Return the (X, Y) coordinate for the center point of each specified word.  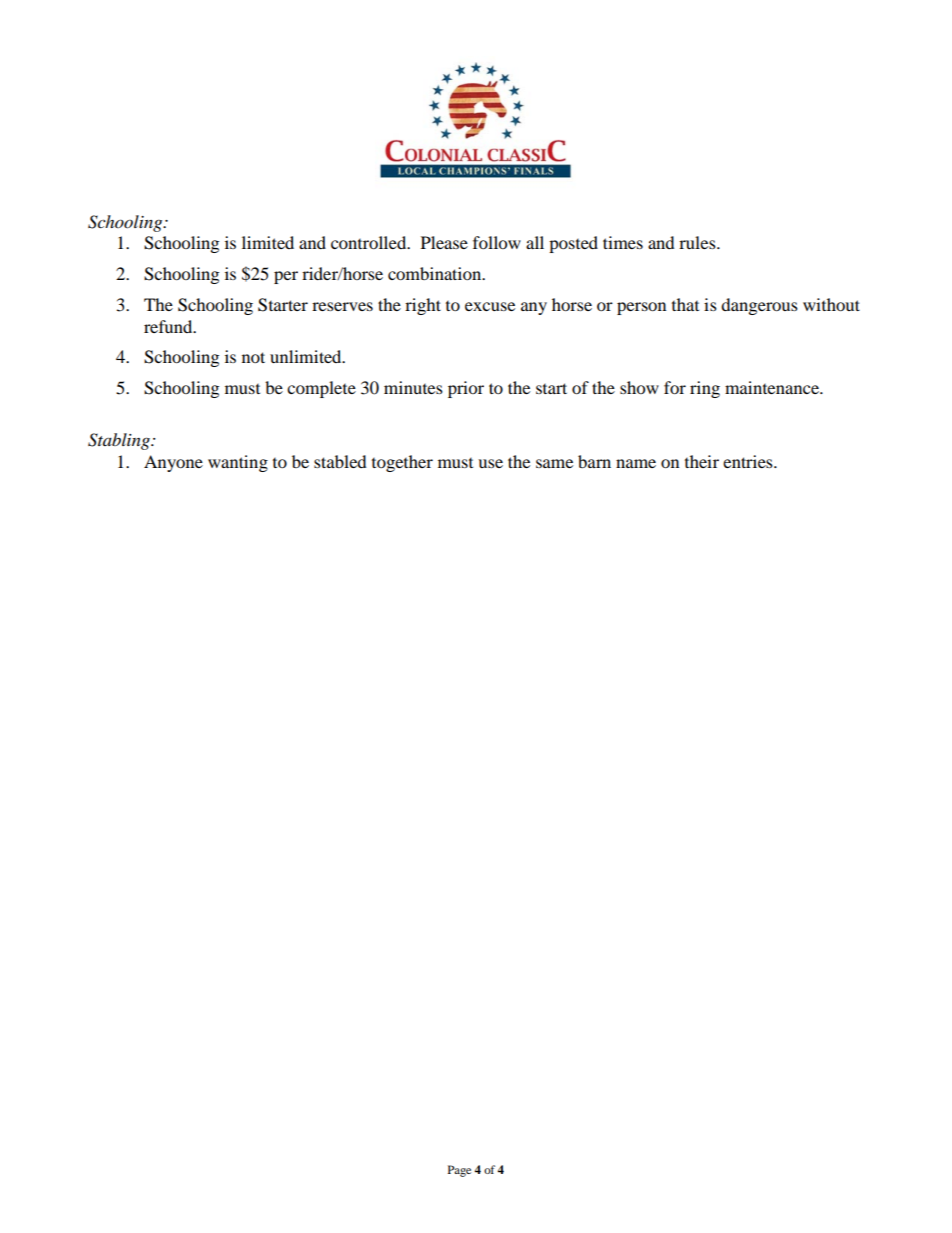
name (636, 463)
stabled (340, 461)
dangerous (759, 306)
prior (466, 389)
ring (705, 389)
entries (749, 461)
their (702, 461)
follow (497, 242)
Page (459, 1171)
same (554, 463)
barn (594, 461)
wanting (238, 463)
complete (321, 389)
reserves (342, 306)
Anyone (173, 463)
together (402, 463)
